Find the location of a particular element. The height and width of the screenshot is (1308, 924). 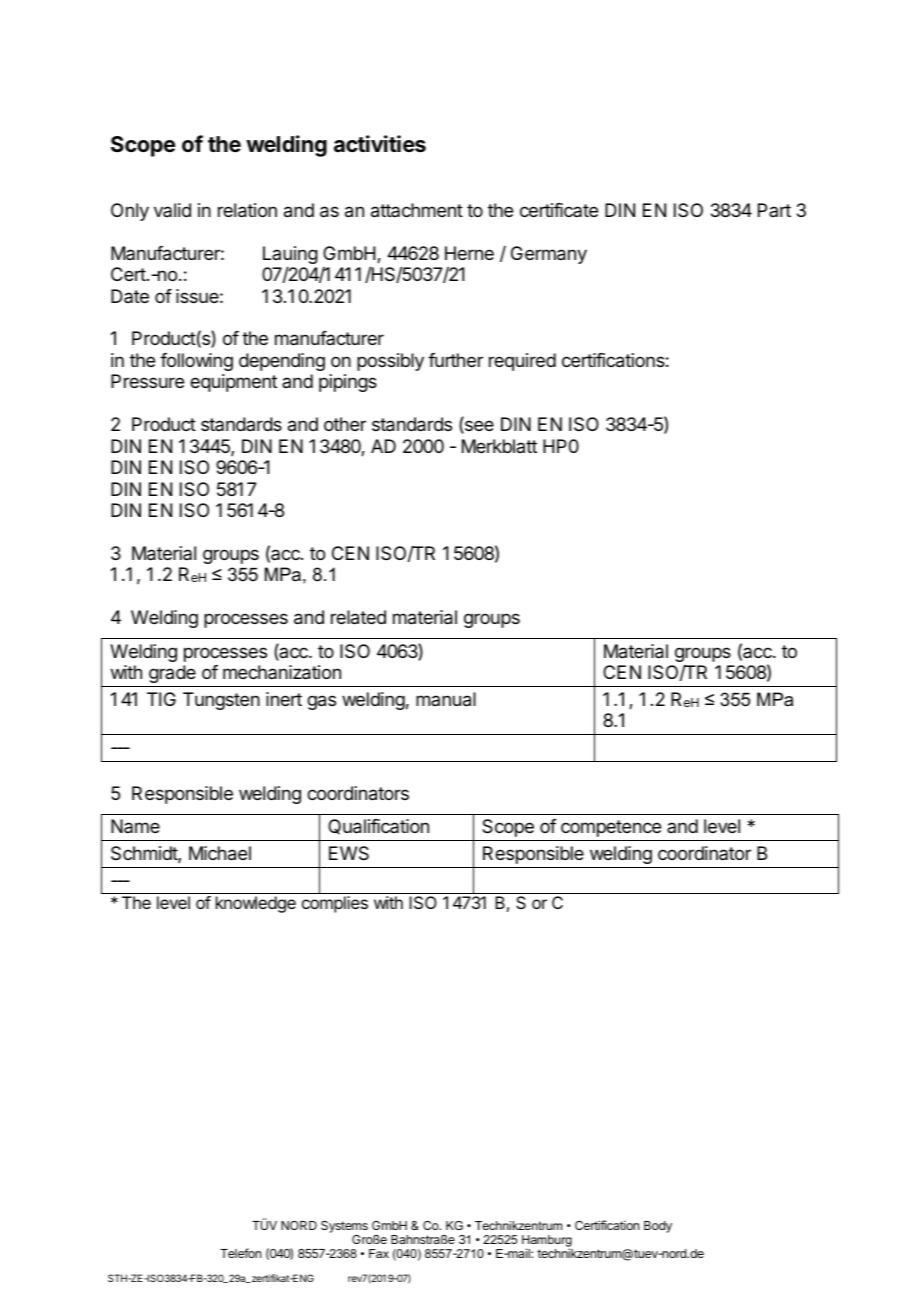

required is located at coordinates (522, 362).
